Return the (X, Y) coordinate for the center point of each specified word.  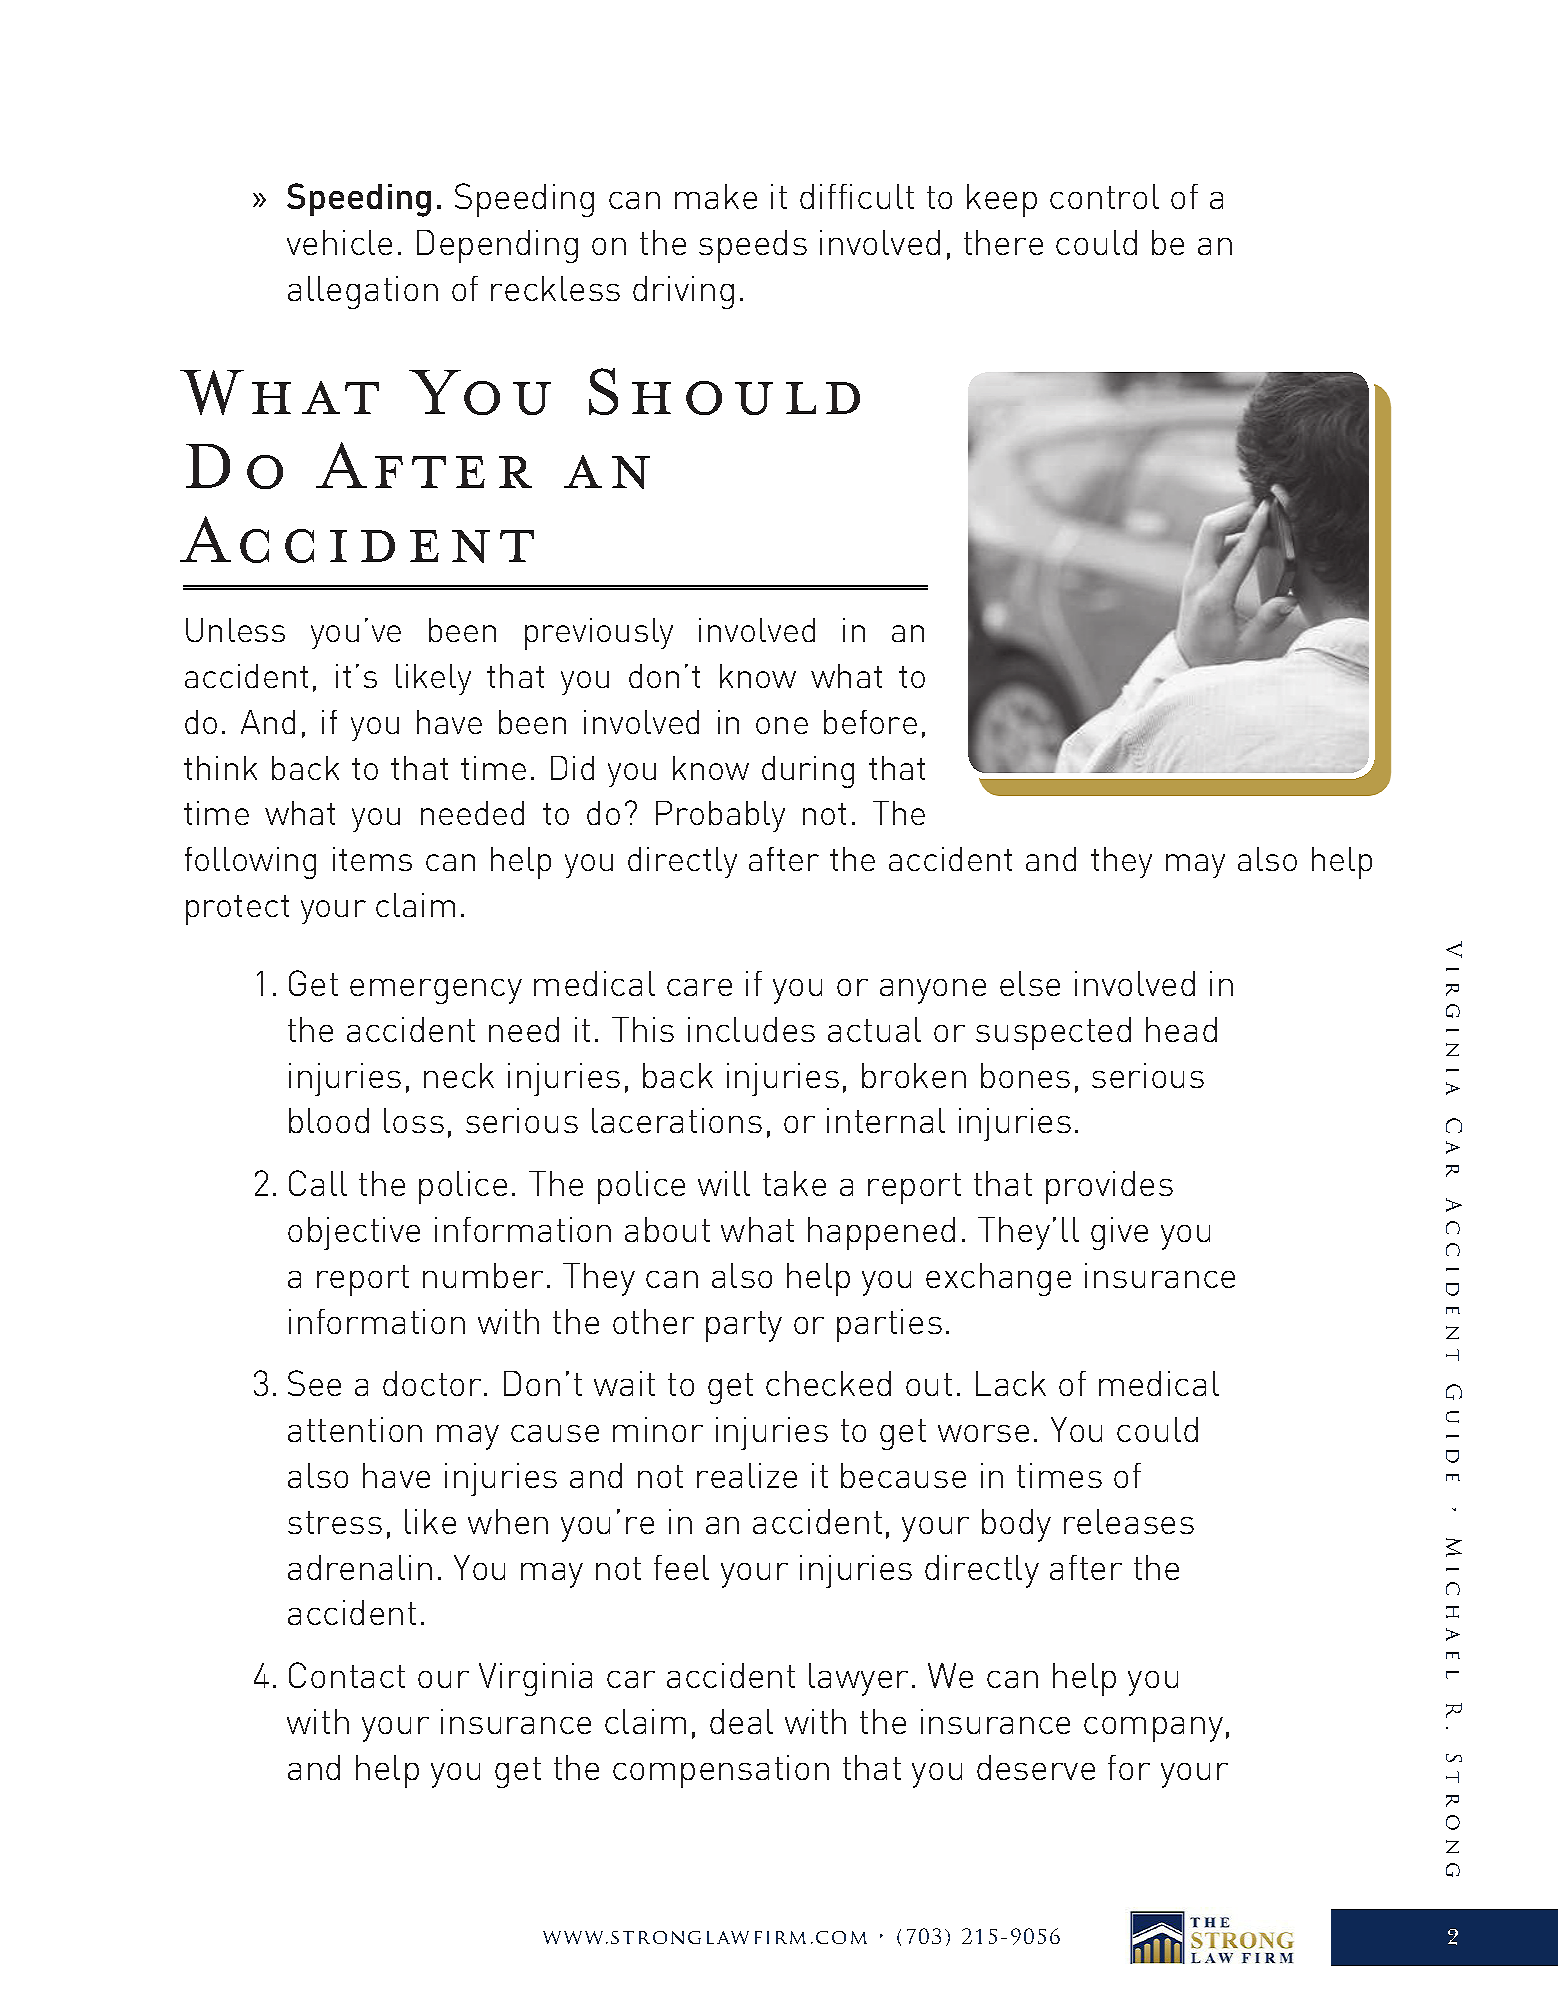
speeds (753, 246)
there (1003, 242)
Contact (347, 1675)
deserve (1036, 1767)
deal (741, 1721)
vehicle (339, 242)
